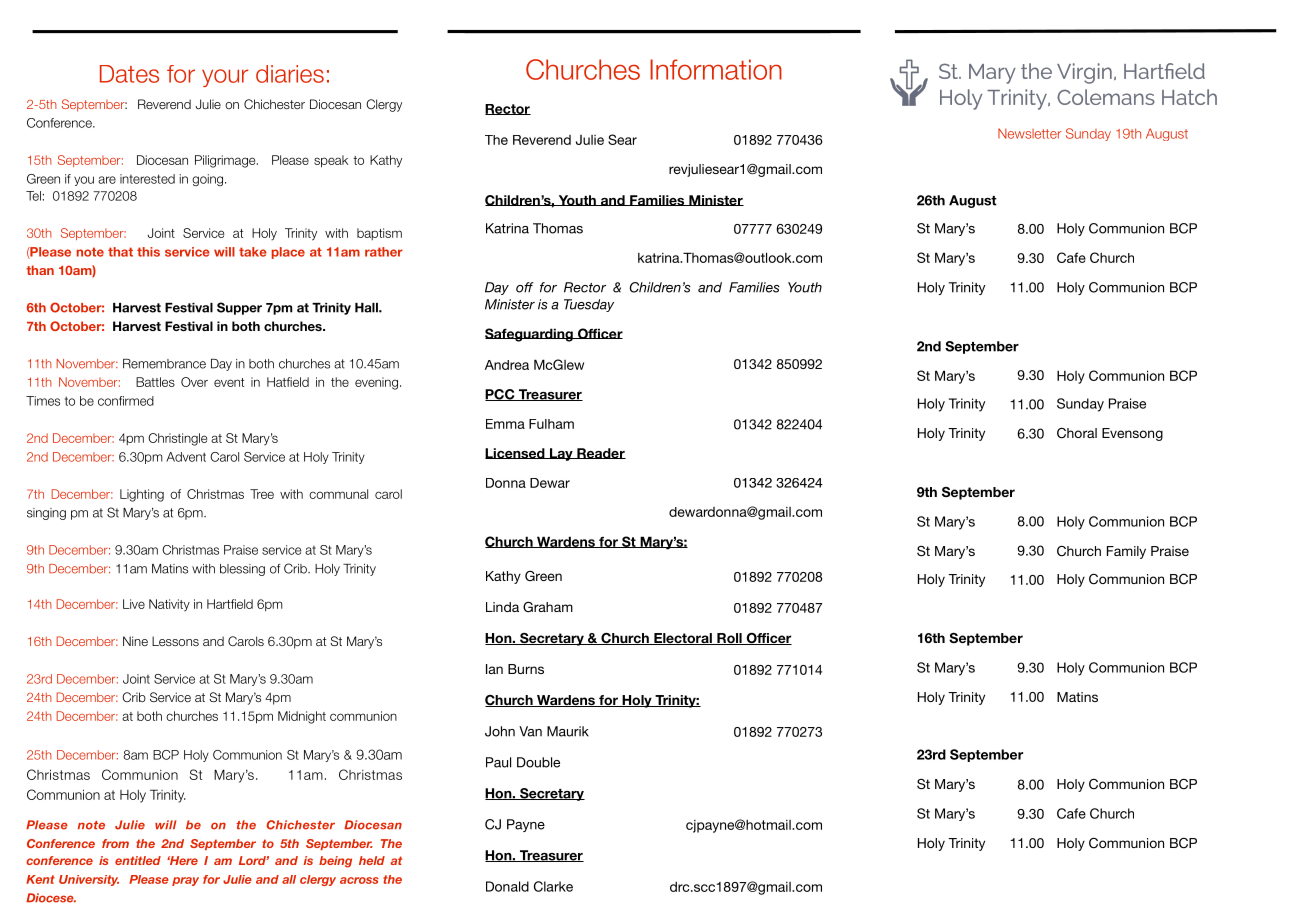 The height and width of the screenshot is (924, 1308). What do you see at coordinates (716, 69) in the screenshot?
I see `Information` at bounding box center [716, 69].
